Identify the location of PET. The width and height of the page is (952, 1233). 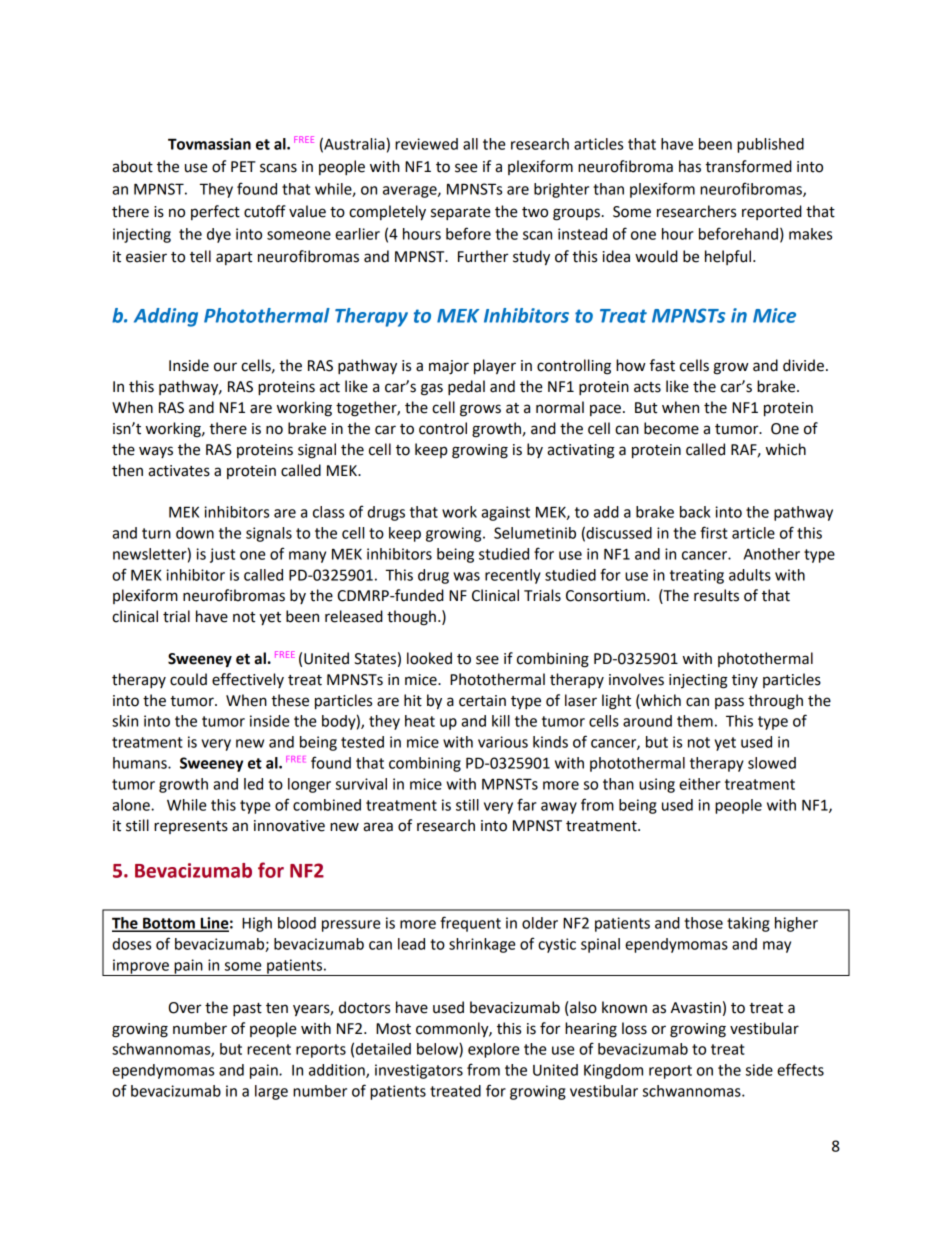
(243, 166).
